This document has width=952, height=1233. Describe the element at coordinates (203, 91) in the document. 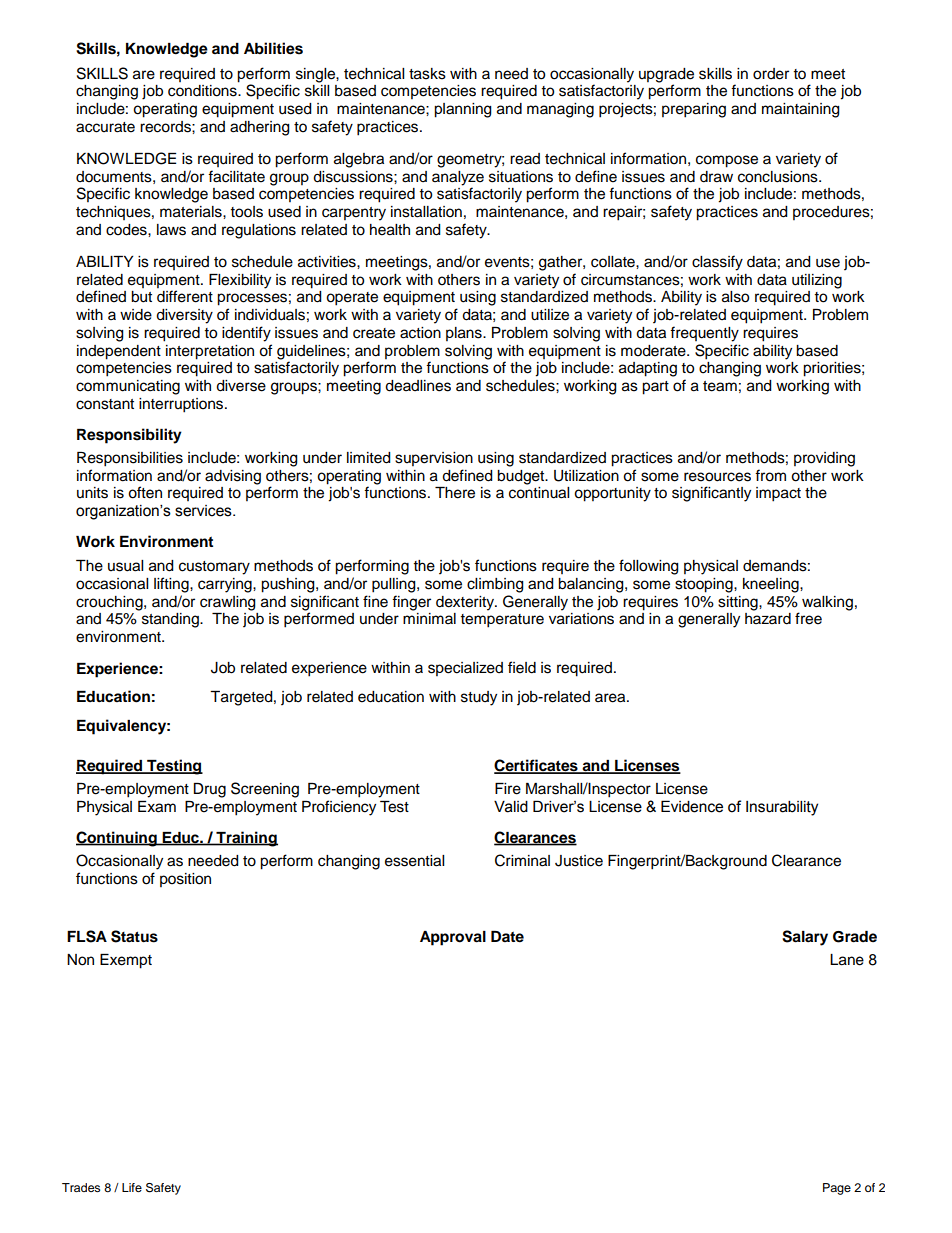

I see `conditions` at that location.
